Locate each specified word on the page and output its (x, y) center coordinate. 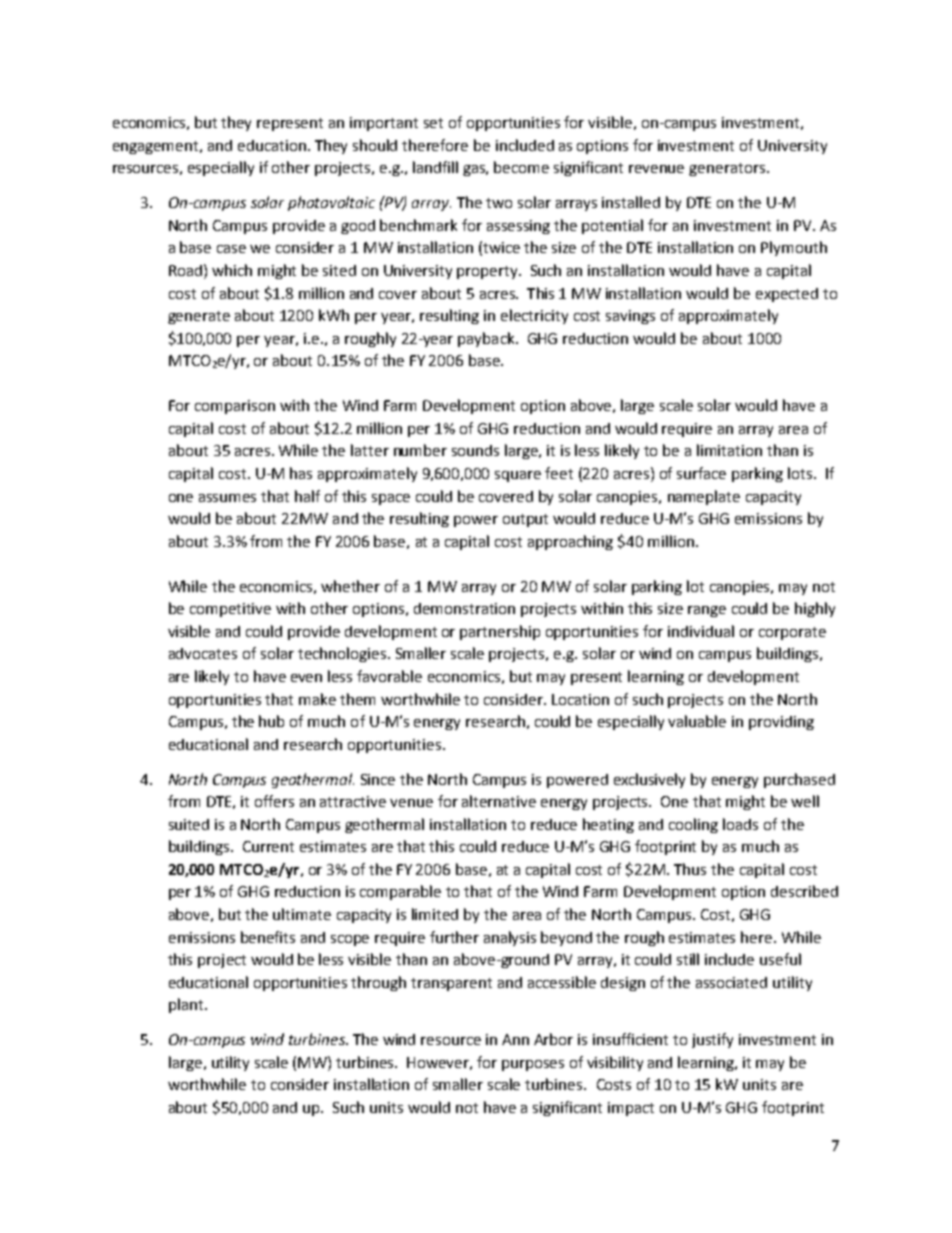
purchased (799, 780)
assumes (227, 498)
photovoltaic (331, 203)
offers (274, 801)
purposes (533, 1065)
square (518, 476)
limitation (729, 450)
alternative (499, 801)
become (521, 167)
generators (727, 169)
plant (187, 1005)
